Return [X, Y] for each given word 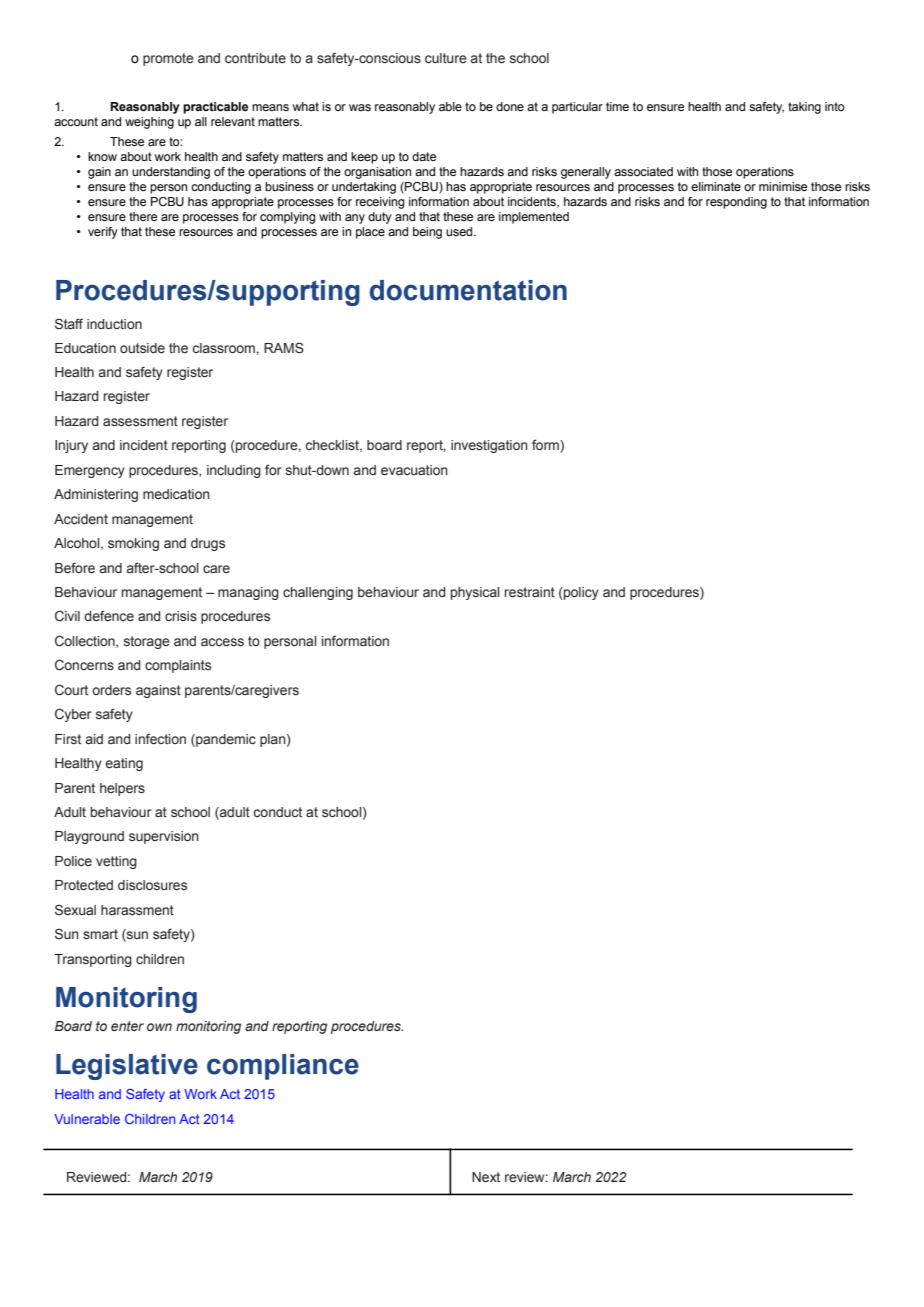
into [835, 106]
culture [446, 58]
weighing [149, 123]
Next [486, 1177]
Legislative [127, 1067]
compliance [283, 1067]
